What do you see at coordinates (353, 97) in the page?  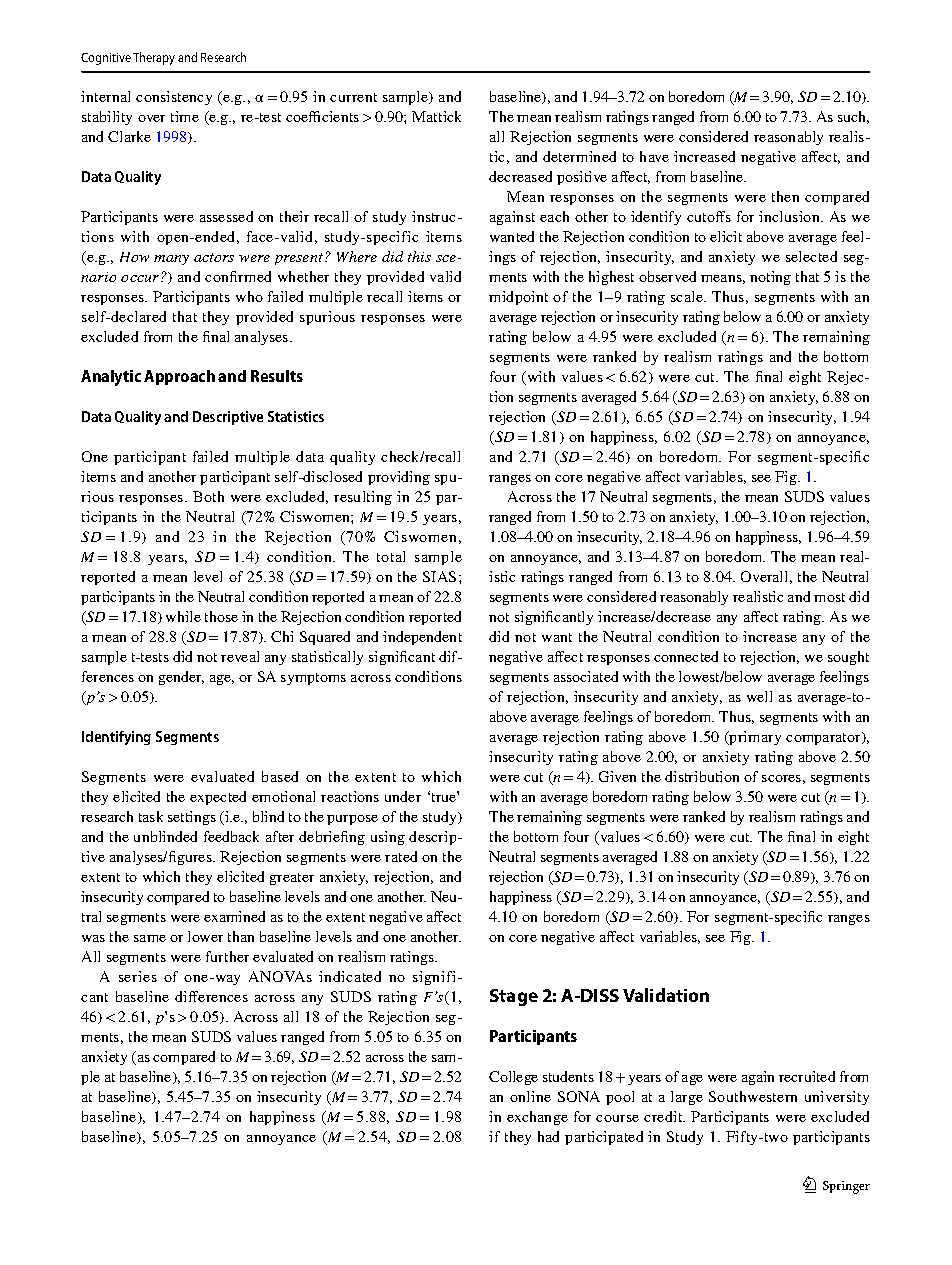 I see `current` at bounding box center [353, 97].
